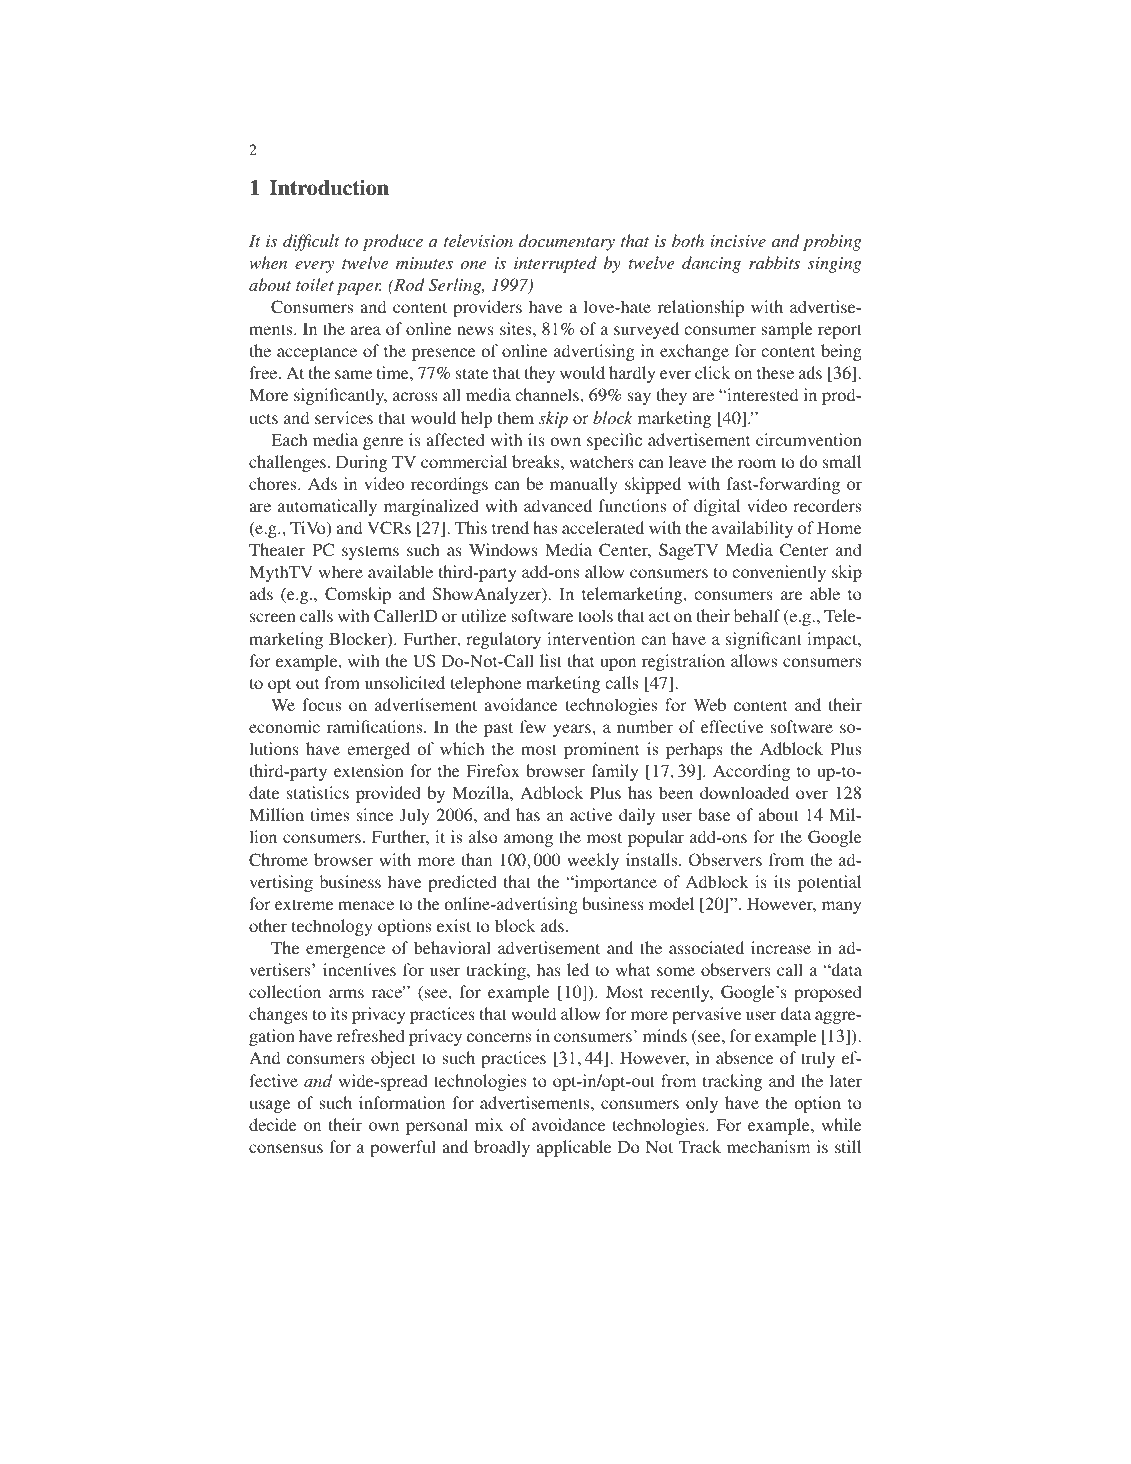  What do you see at coordinates (369, 770) in the screenshot?
I see `extension` at bounding box center [369, 770].
